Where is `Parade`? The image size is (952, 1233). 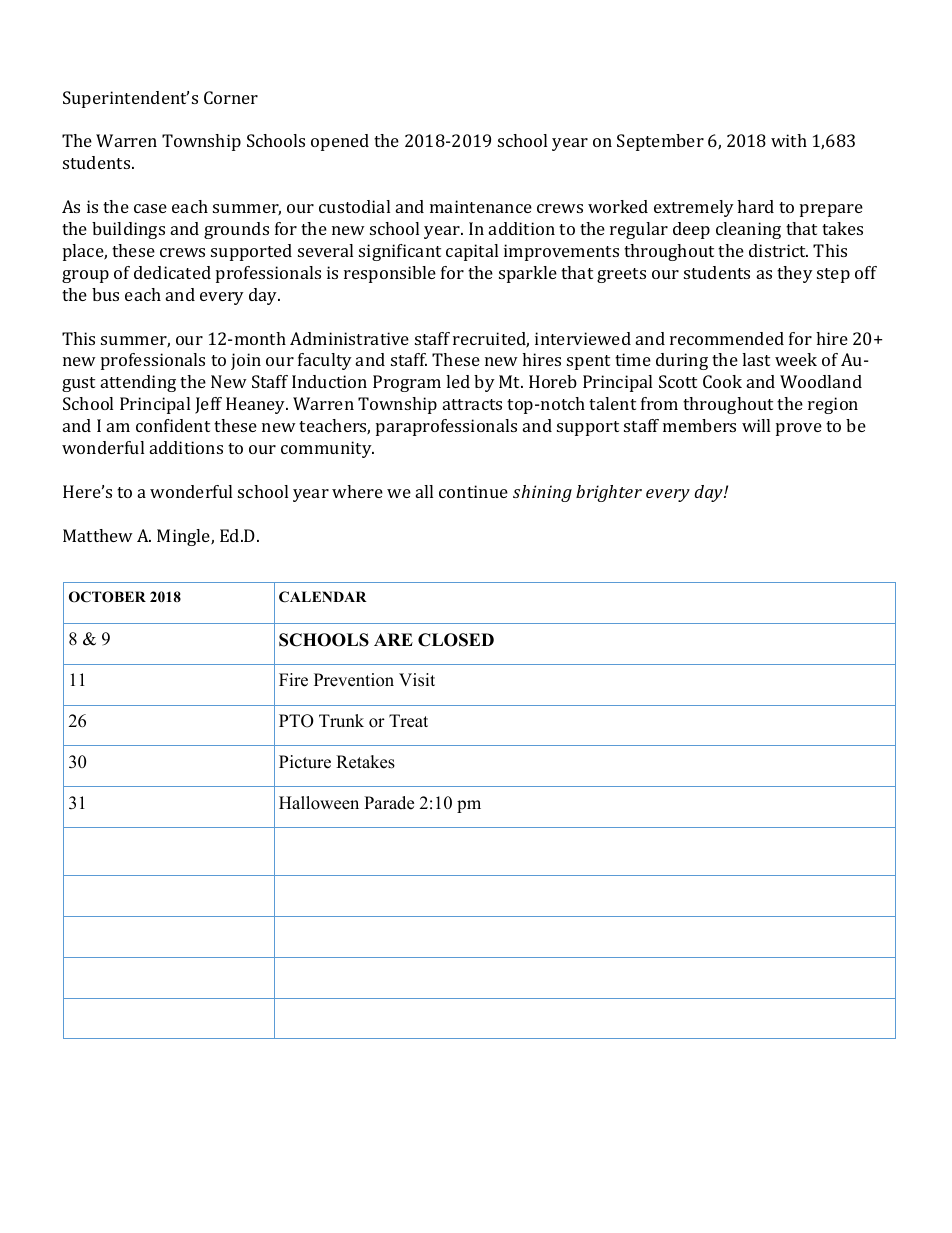 Parade is located at coordinates (389, 803).
